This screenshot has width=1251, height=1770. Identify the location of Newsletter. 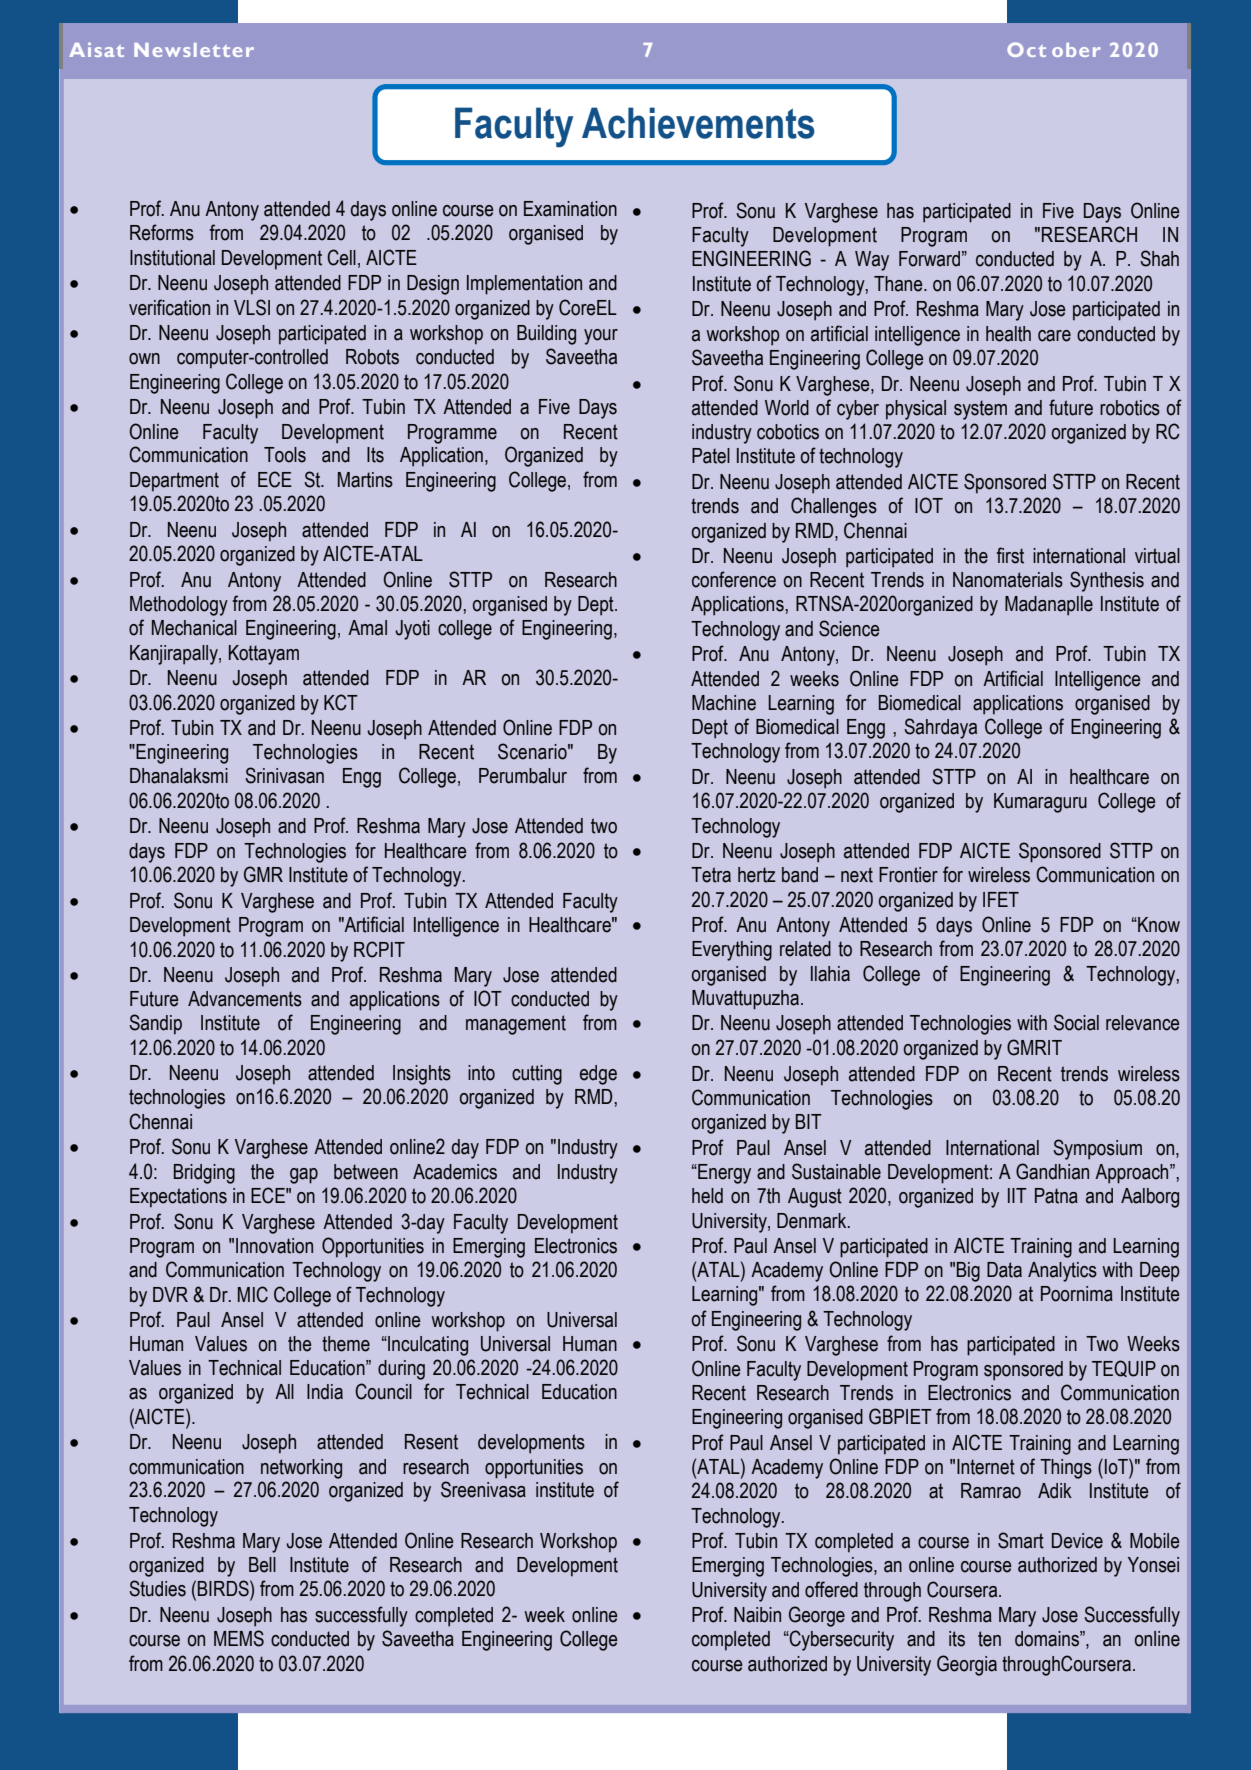
(194, 50).
